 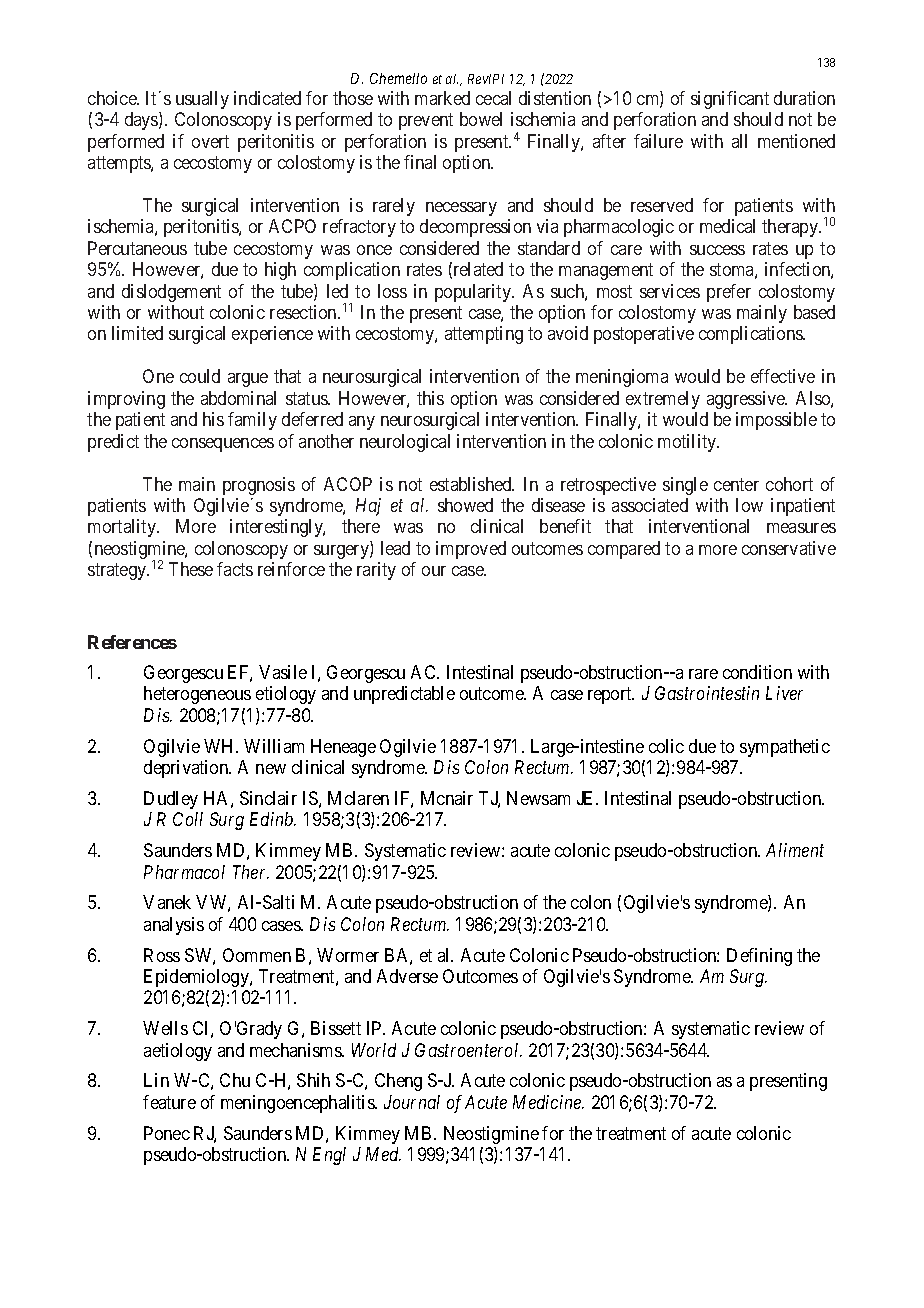 What do you see at coordinates (169, 1102) in the screenshot?
I see `feature` at bounding box center [169, 1102].
